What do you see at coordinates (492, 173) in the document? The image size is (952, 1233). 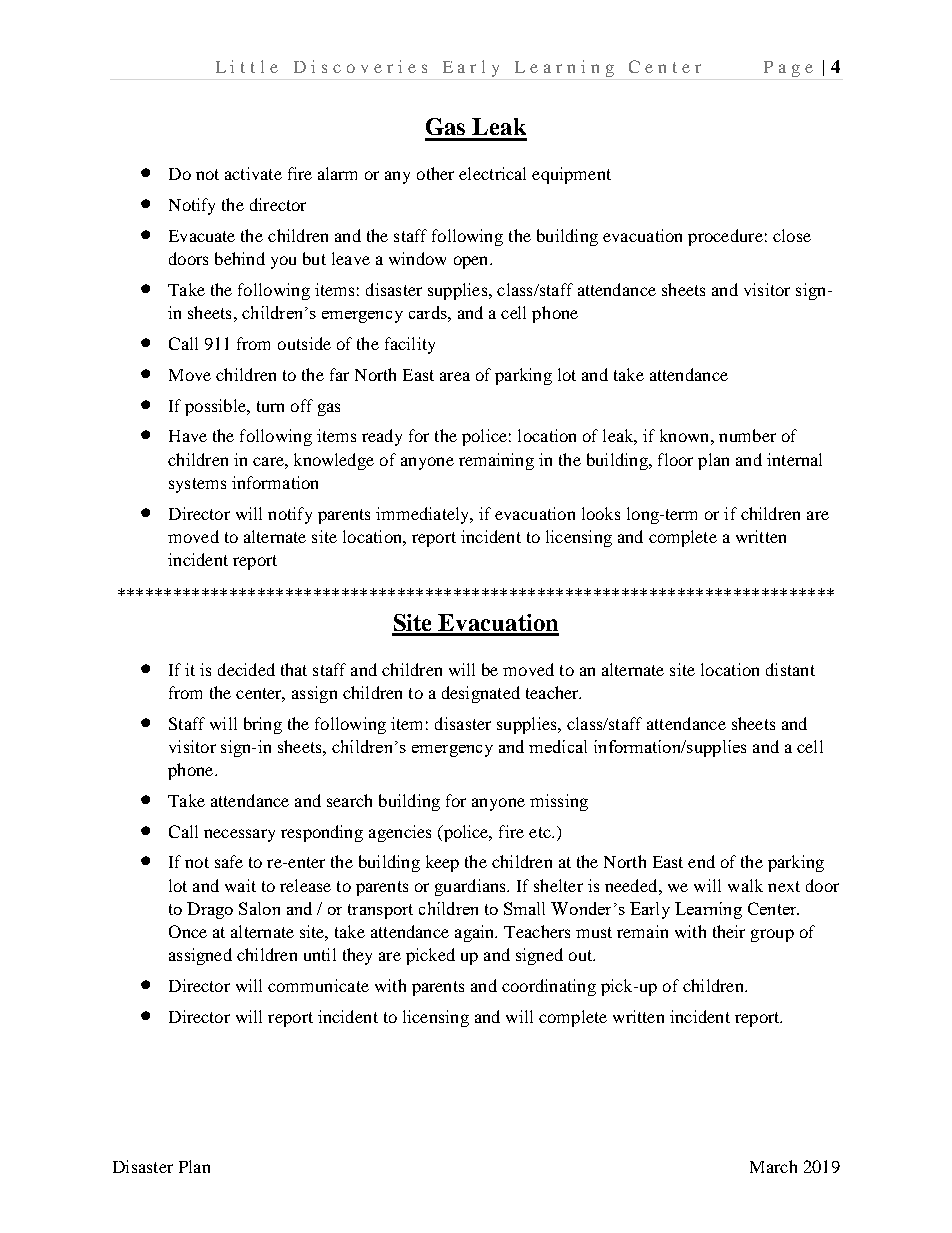 I see `electrical` at bounding box center [492, 173].
